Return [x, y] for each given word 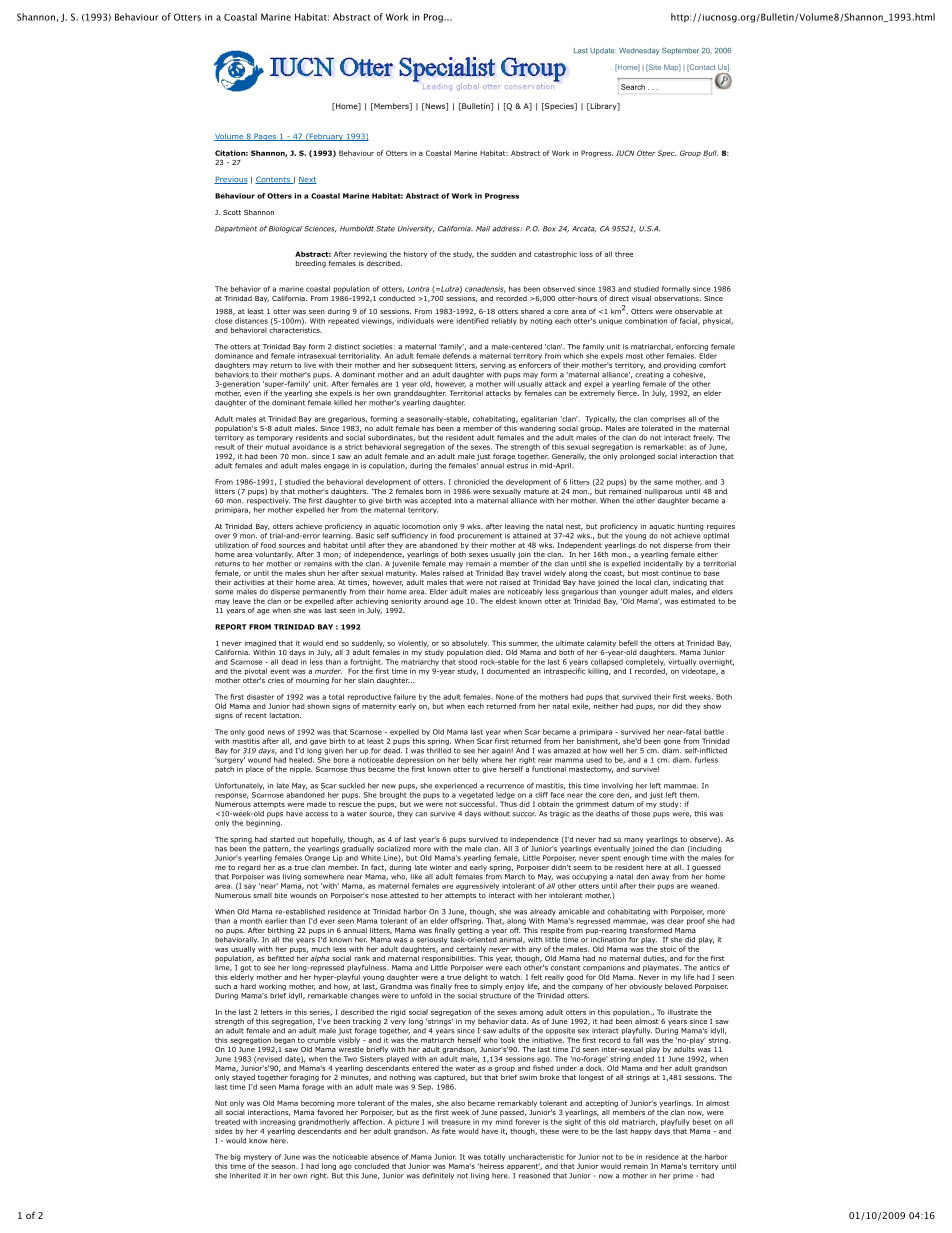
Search [633, 87]
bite [281, 895]
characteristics [295, 330]
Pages [265, 137]
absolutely [470, 643]
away [660, 878]
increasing [278, 1122]
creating [649, 375]
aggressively [477, 886]
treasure [456, 1122]
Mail [483, 229]
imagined [260, 645]
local [643, 582]
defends [456, 356]
